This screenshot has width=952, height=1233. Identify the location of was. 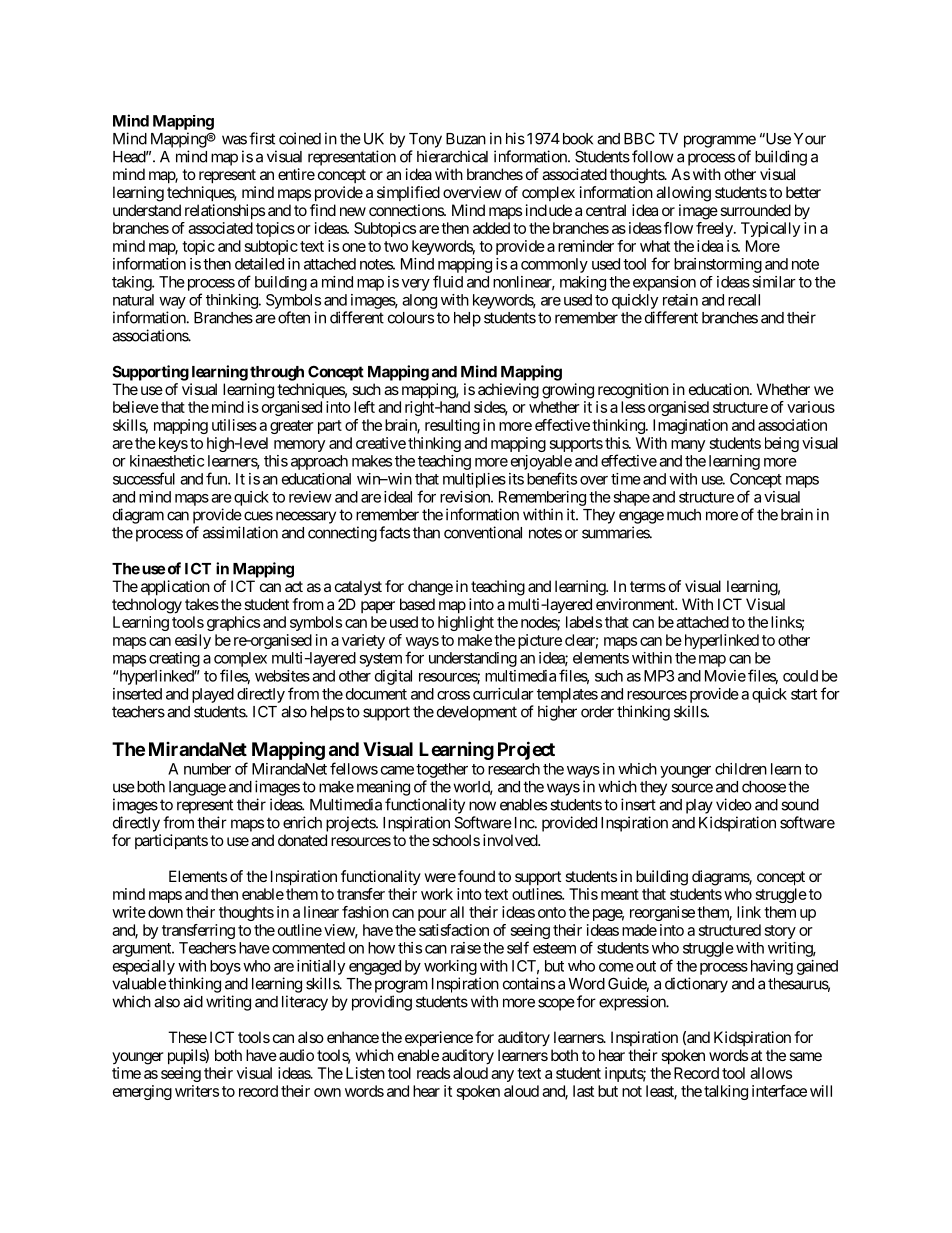
(234, 140).
